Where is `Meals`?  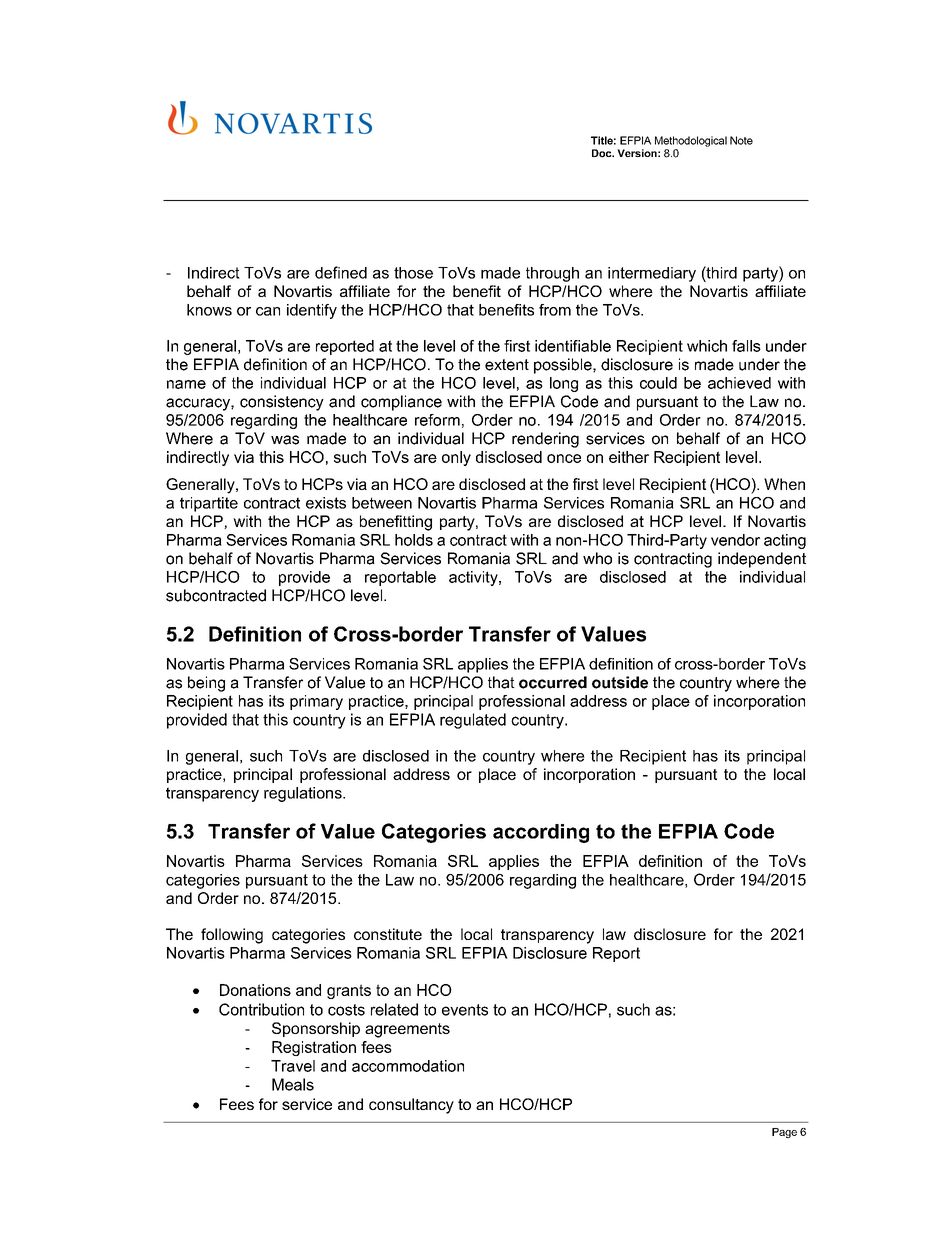
Meals is located at coordinates (293, 1084).
